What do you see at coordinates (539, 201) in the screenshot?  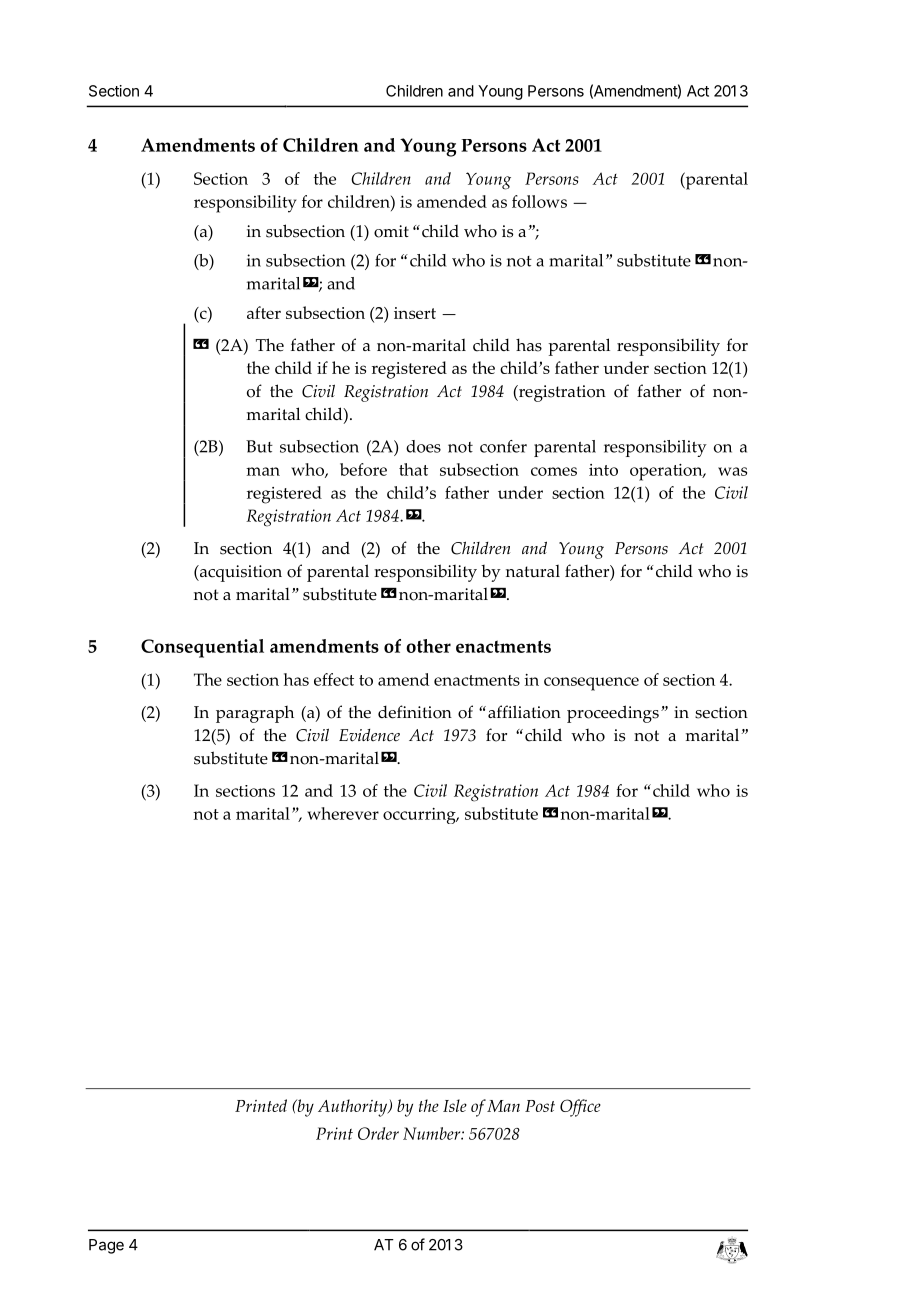 I see `follows` at bounding box center [539, 201].
